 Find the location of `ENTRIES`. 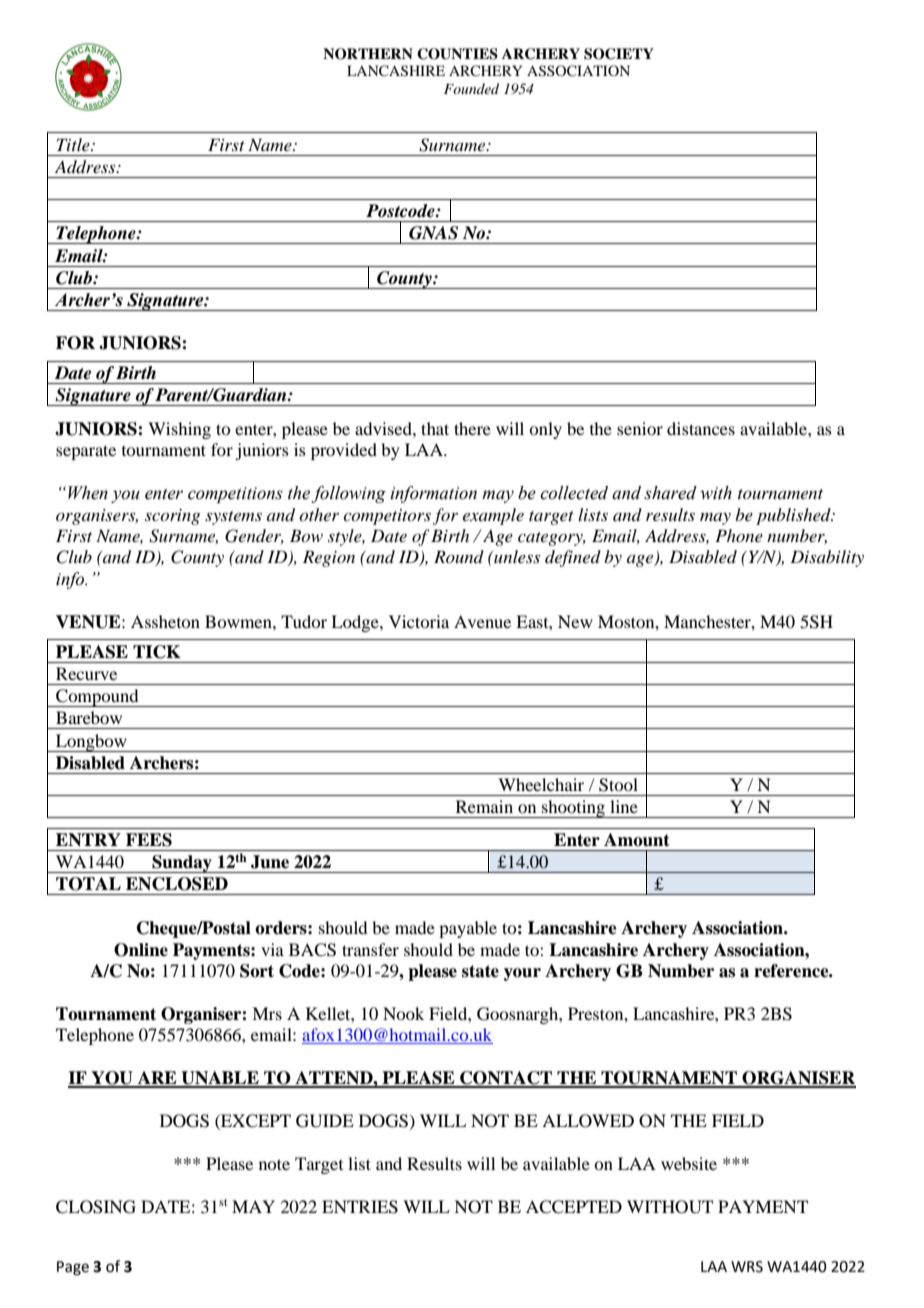

ENTRIES is located at coordinates (360, 1207).
